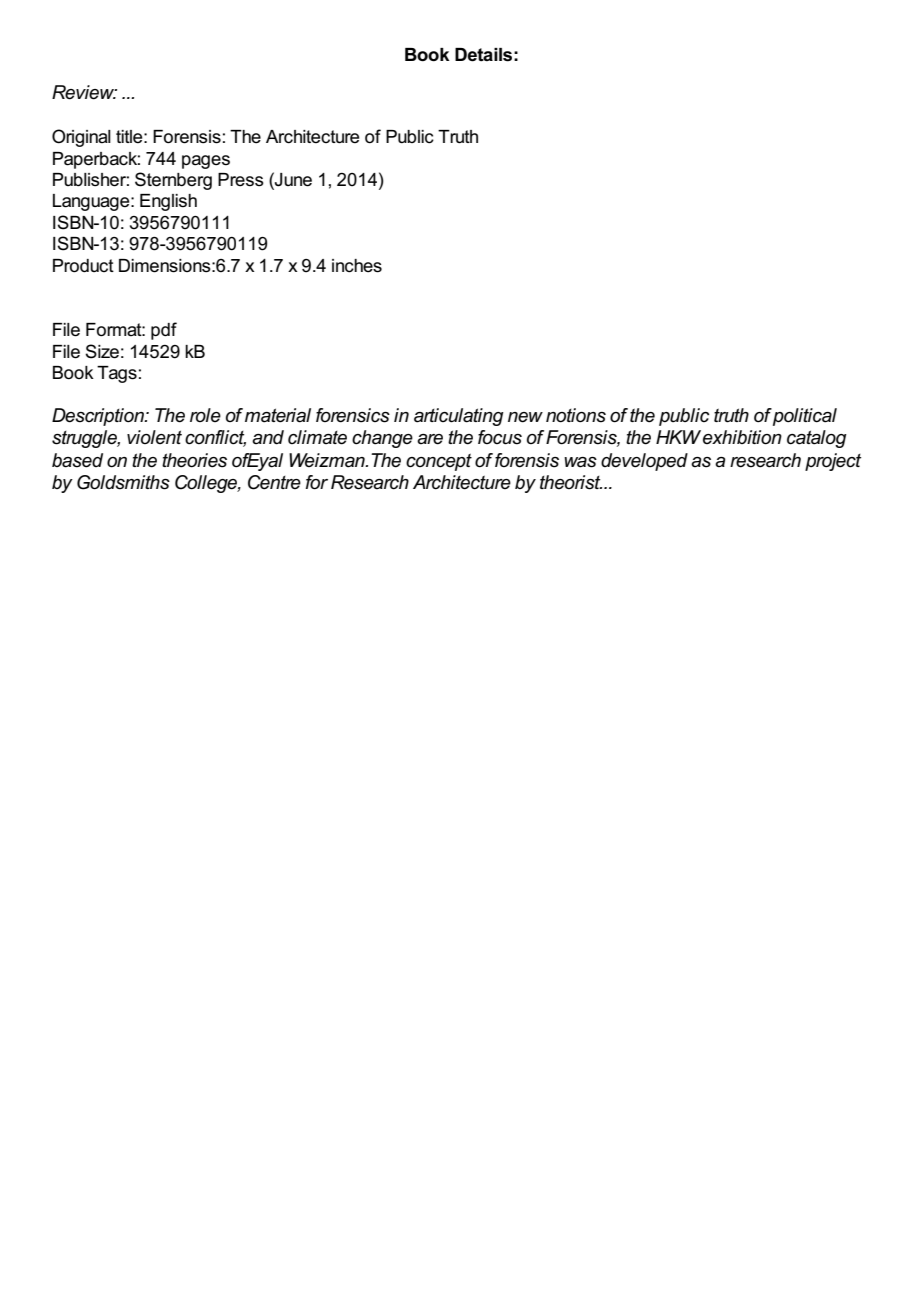  I want to click on Product, so click(83, 266).
